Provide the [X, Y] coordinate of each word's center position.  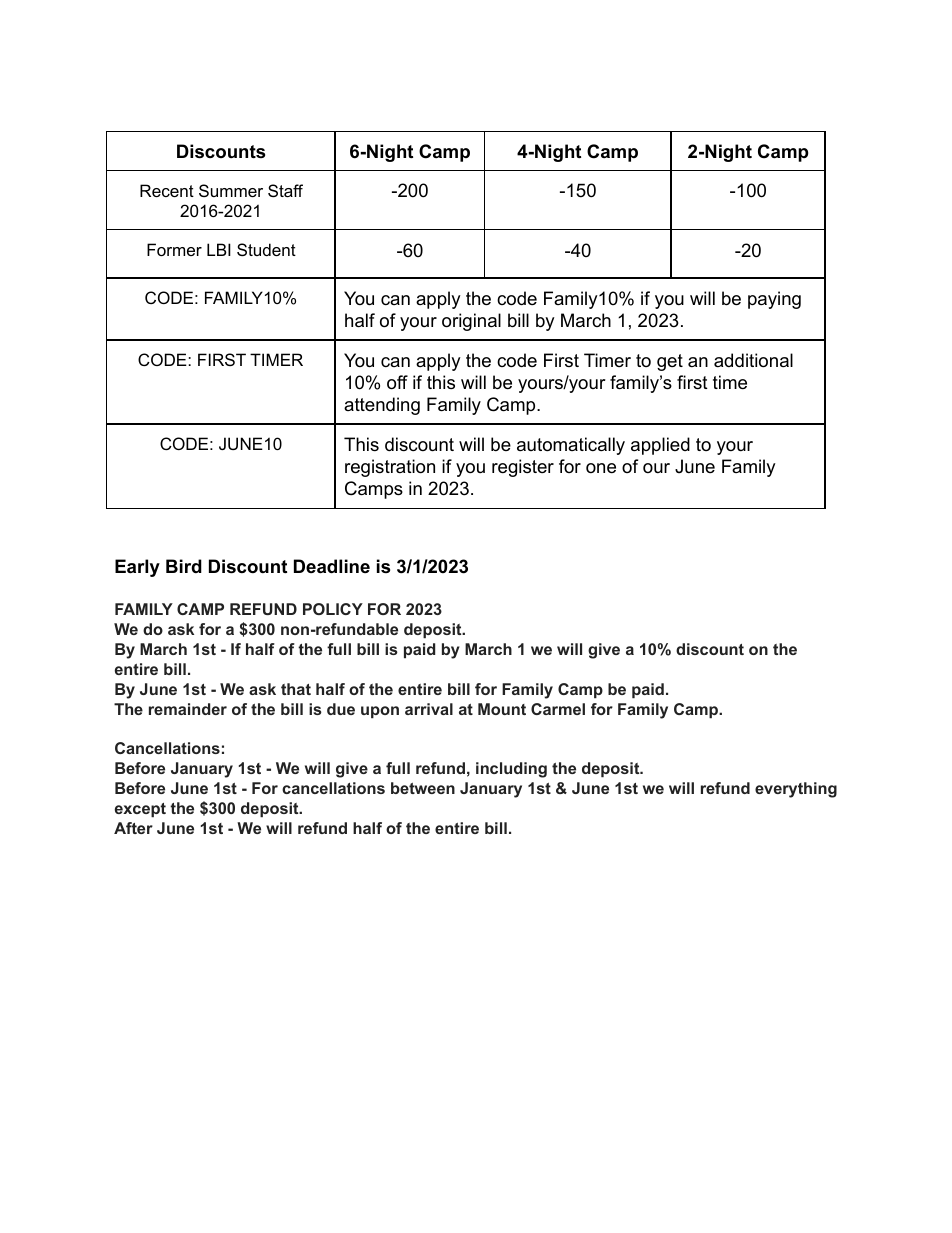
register [523, 468]
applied [660, 446]
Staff [285, 190]
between [423, 788]
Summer [231, 190]
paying [774, 300]
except [140, 810]
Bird [184, 566]
